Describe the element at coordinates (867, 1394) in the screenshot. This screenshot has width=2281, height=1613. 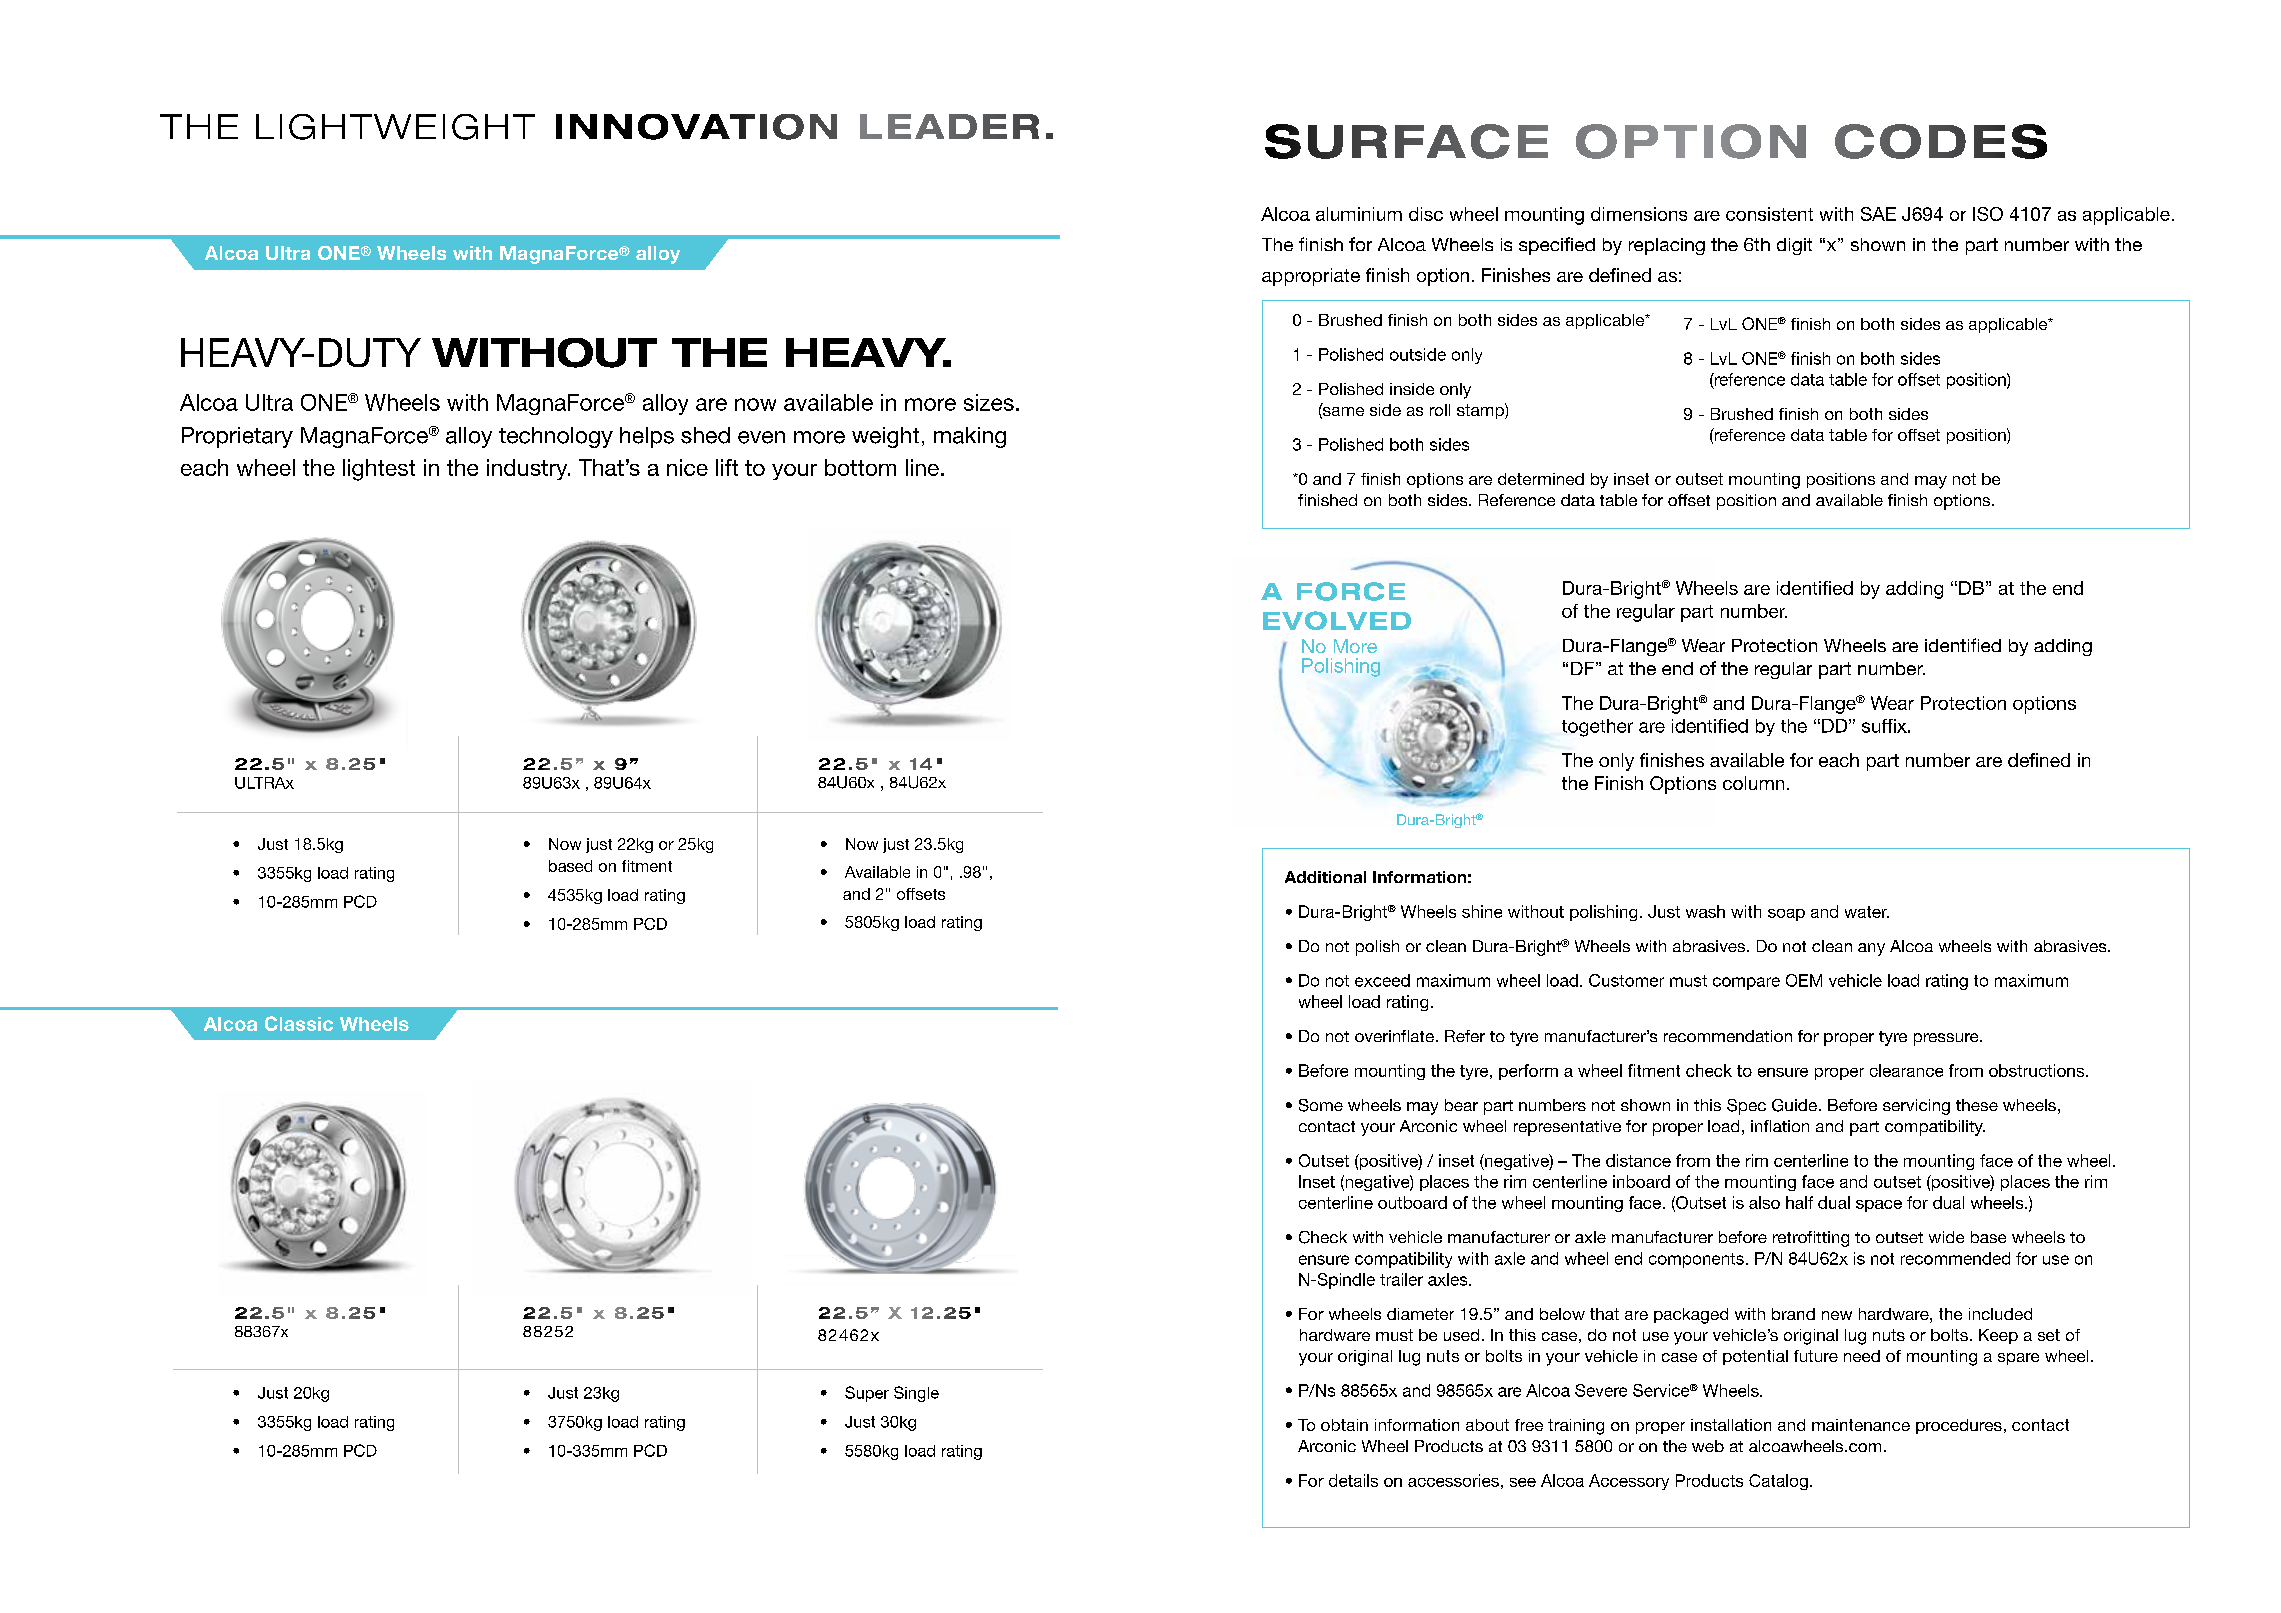
I see `Super` at that location.
